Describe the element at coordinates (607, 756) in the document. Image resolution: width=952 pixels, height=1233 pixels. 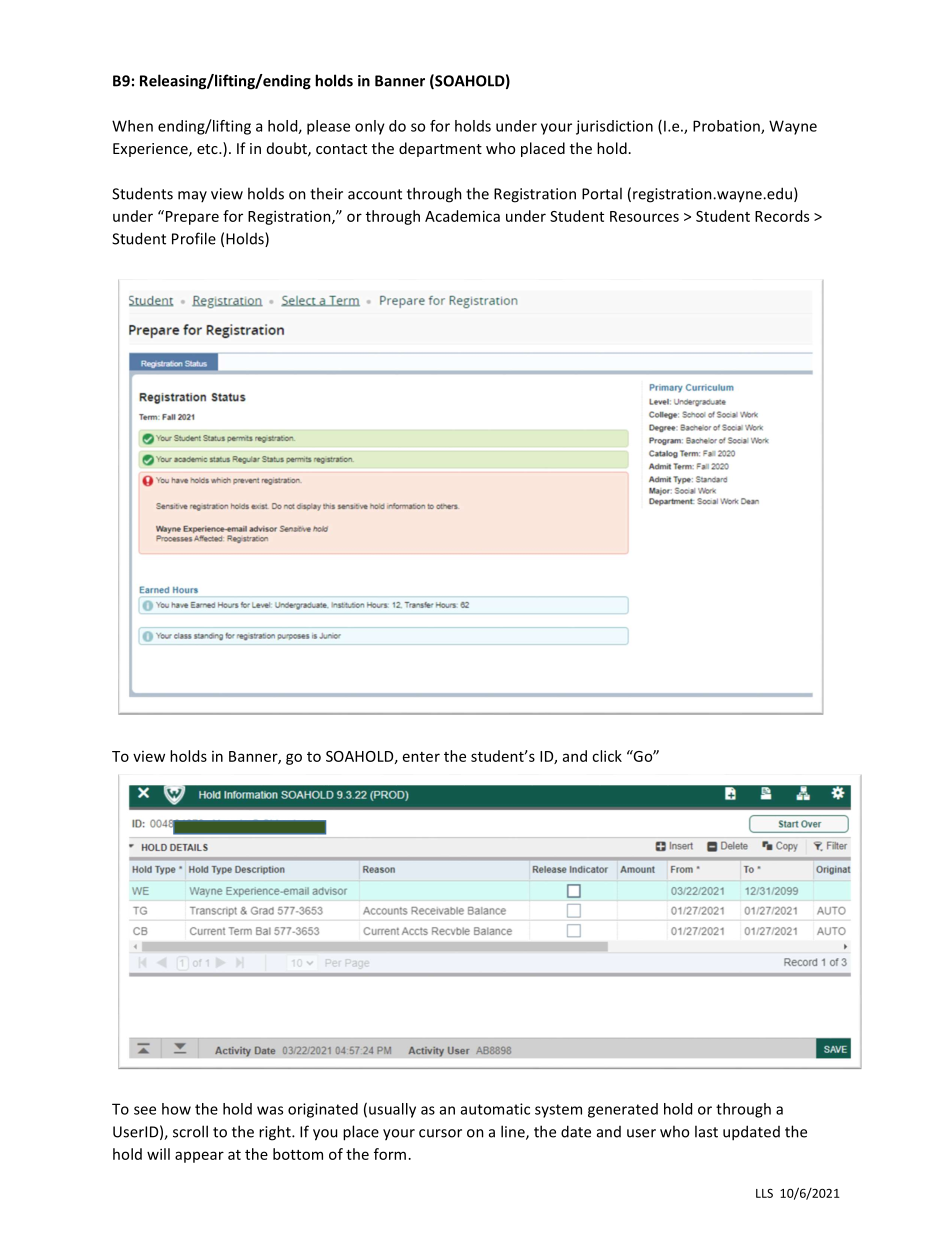
I see `click` at that location.
